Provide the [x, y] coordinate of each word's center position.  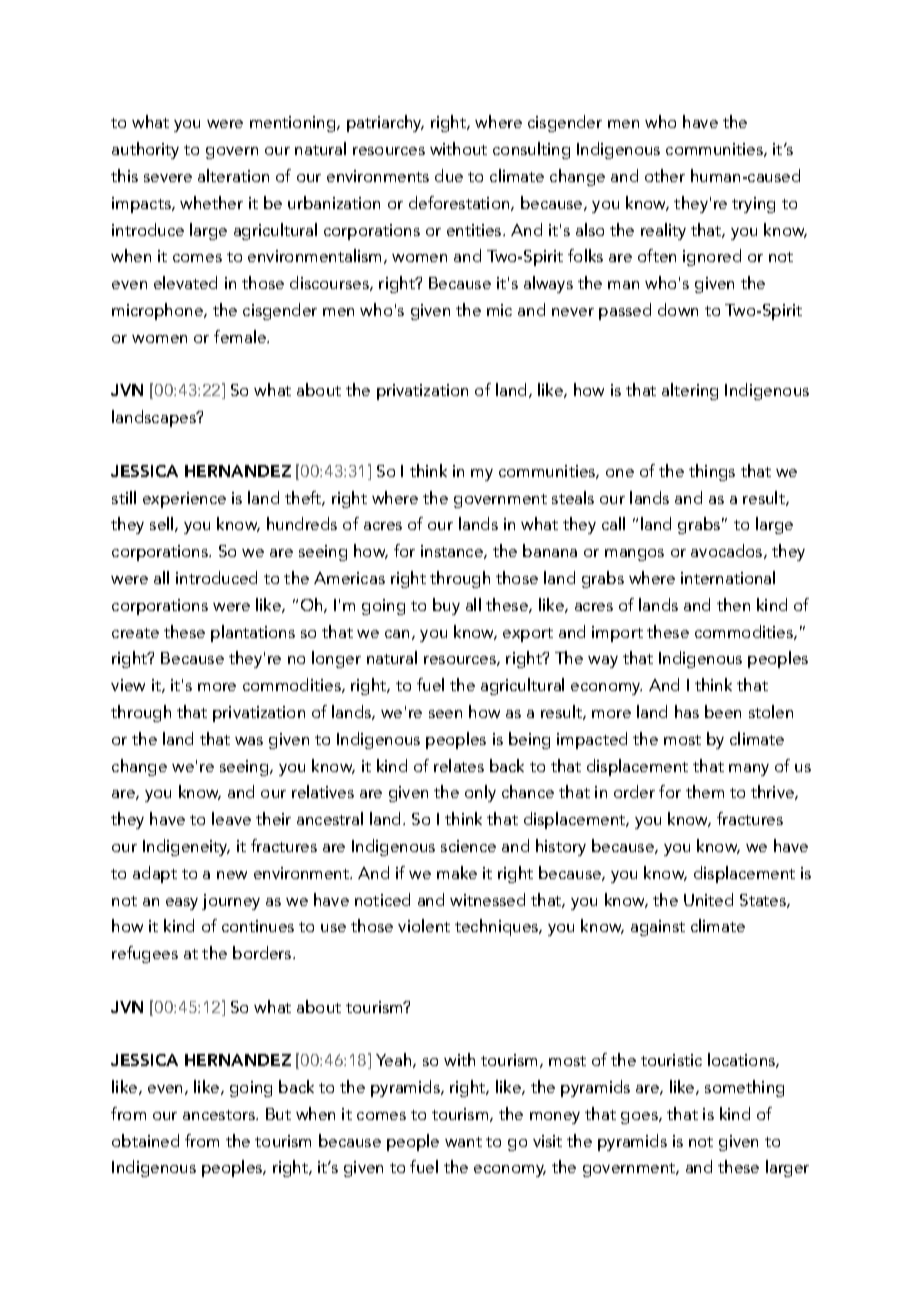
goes [640, 1118]
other [665, 175]
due [449, 175]
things [712, 472]
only [480, 793]
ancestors [220, 1115]
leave [231, 818]
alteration [233, 175]
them [705, 791]
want [463, 1142]
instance [453, 552]
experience [184, 500]
